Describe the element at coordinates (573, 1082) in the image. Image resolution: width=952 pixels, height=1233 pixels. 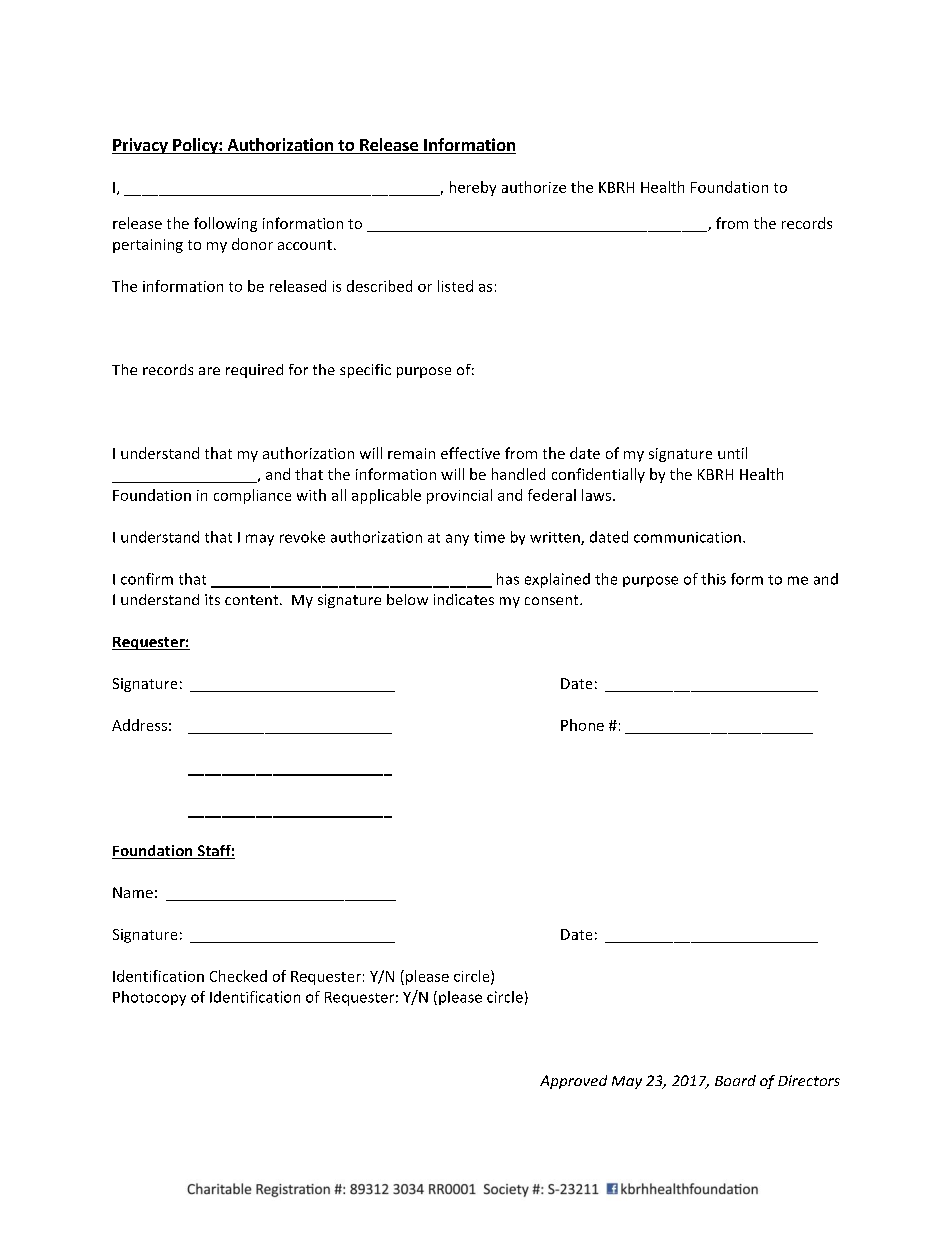
I see `Approved` at that location.
